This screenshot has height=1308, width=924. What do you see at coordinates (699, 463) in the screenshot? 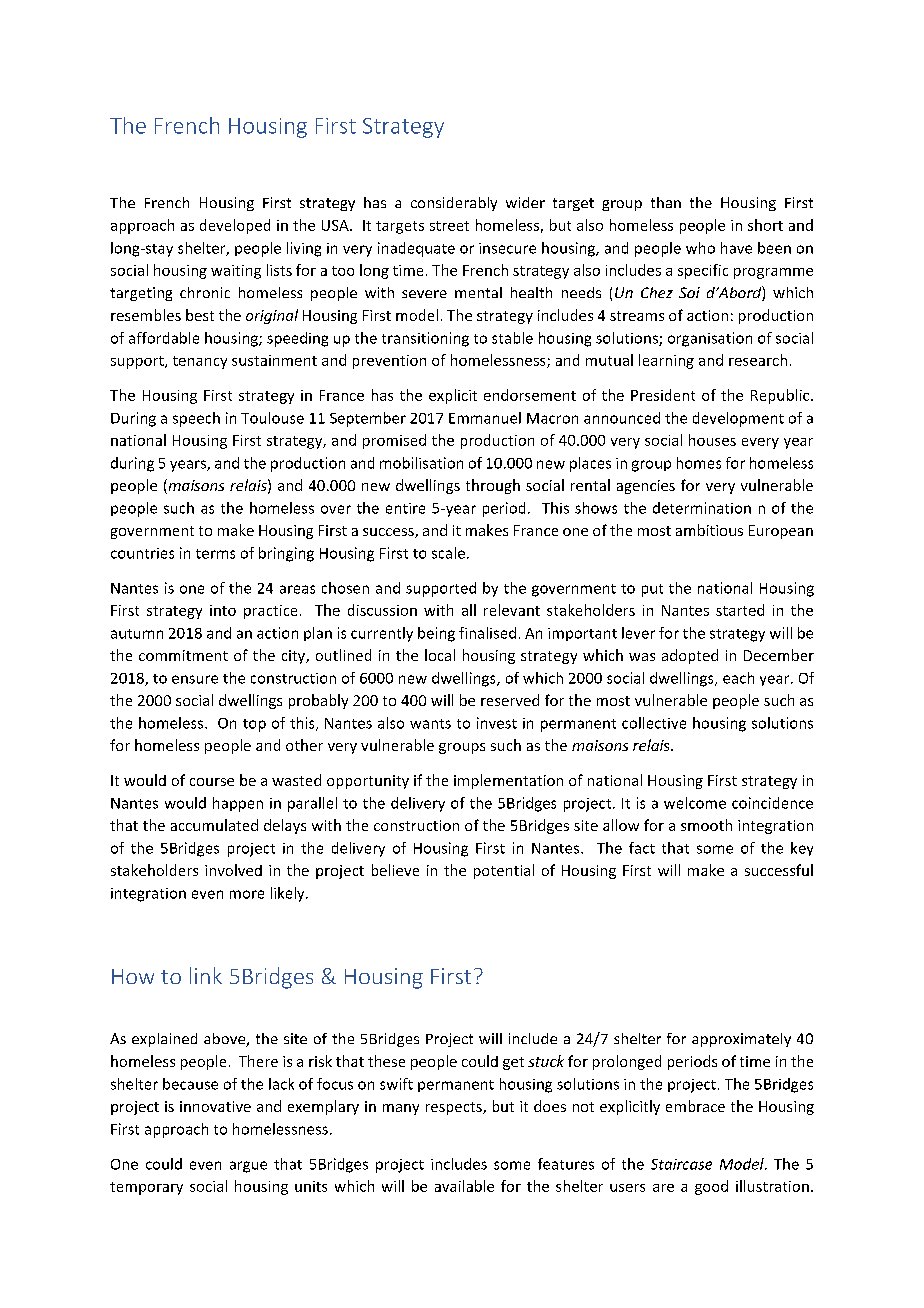
I see `homes` at bounding box center [699, 463].
